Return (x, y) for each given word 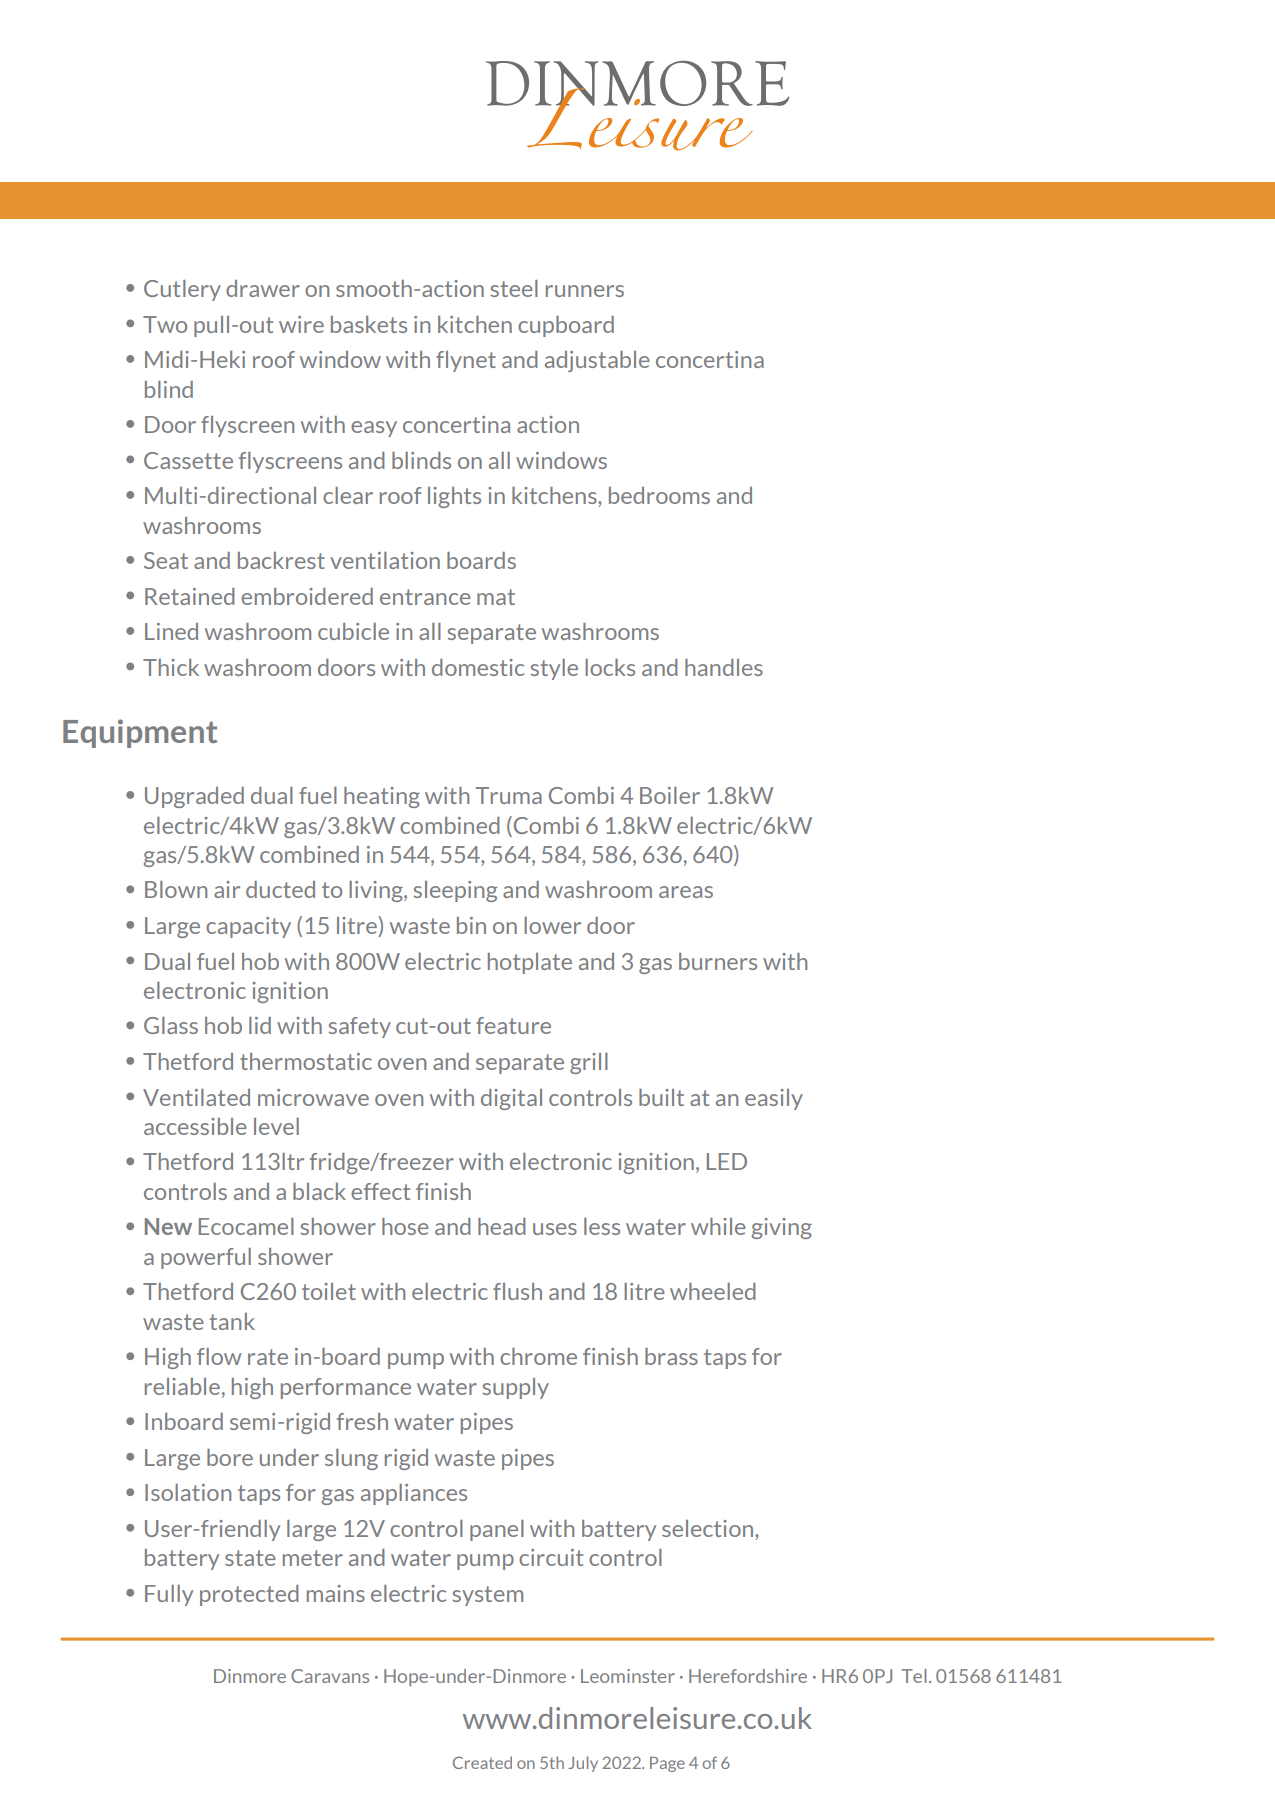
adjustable (597, 361)
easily (774, 1099)
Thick (171, 667)
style (554, 669)
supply (515, 1388)
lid (260, 1025)
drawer (263, 288)
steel (514, 288)
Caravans (330, 1676)
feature (513, 1025)
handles (724, 667)
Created (482, 1762)
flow (219, 1356)
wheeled (713, 1291)
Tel (914, 1676)
